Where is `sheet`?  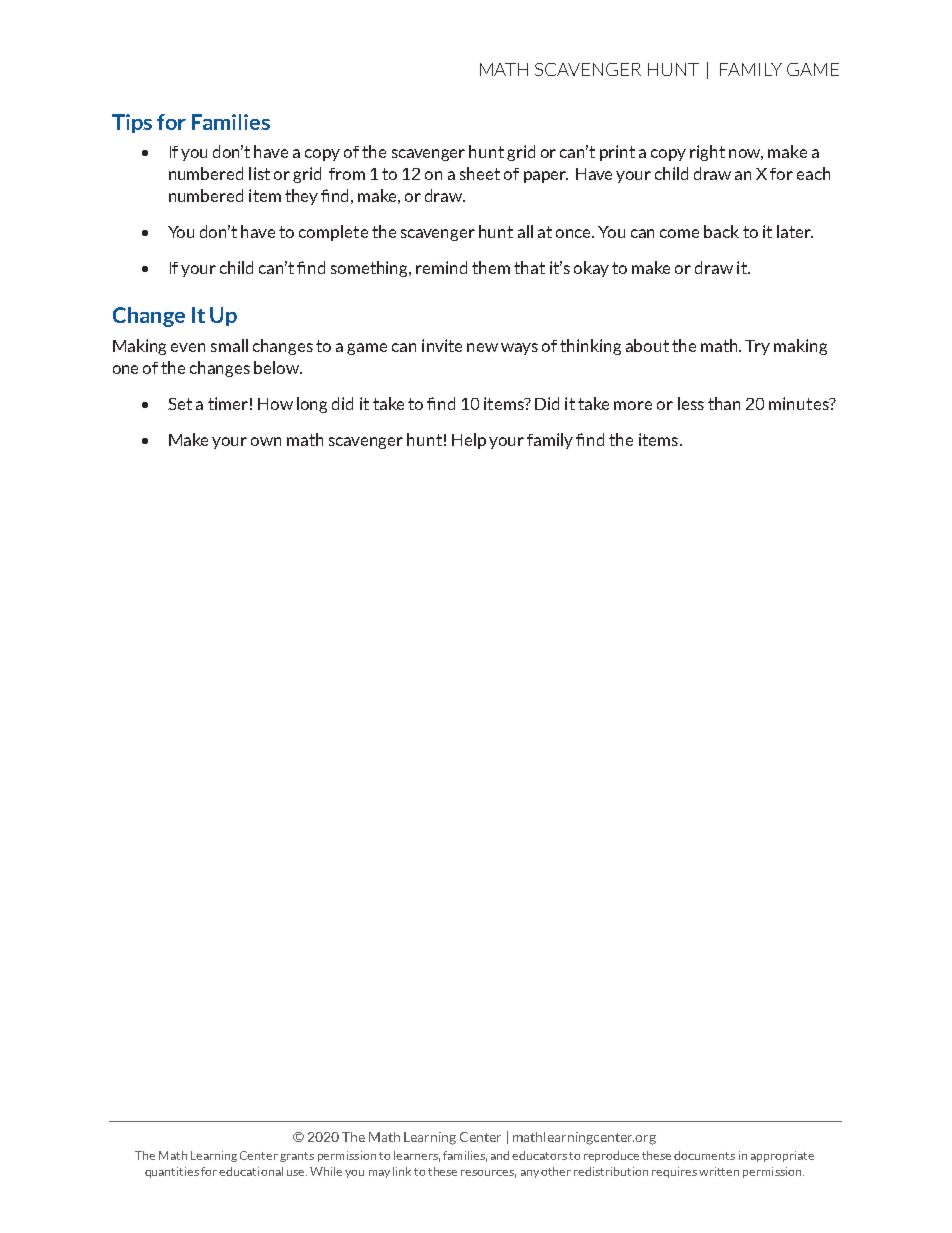 sheet is located at coordinates (480, 173).
